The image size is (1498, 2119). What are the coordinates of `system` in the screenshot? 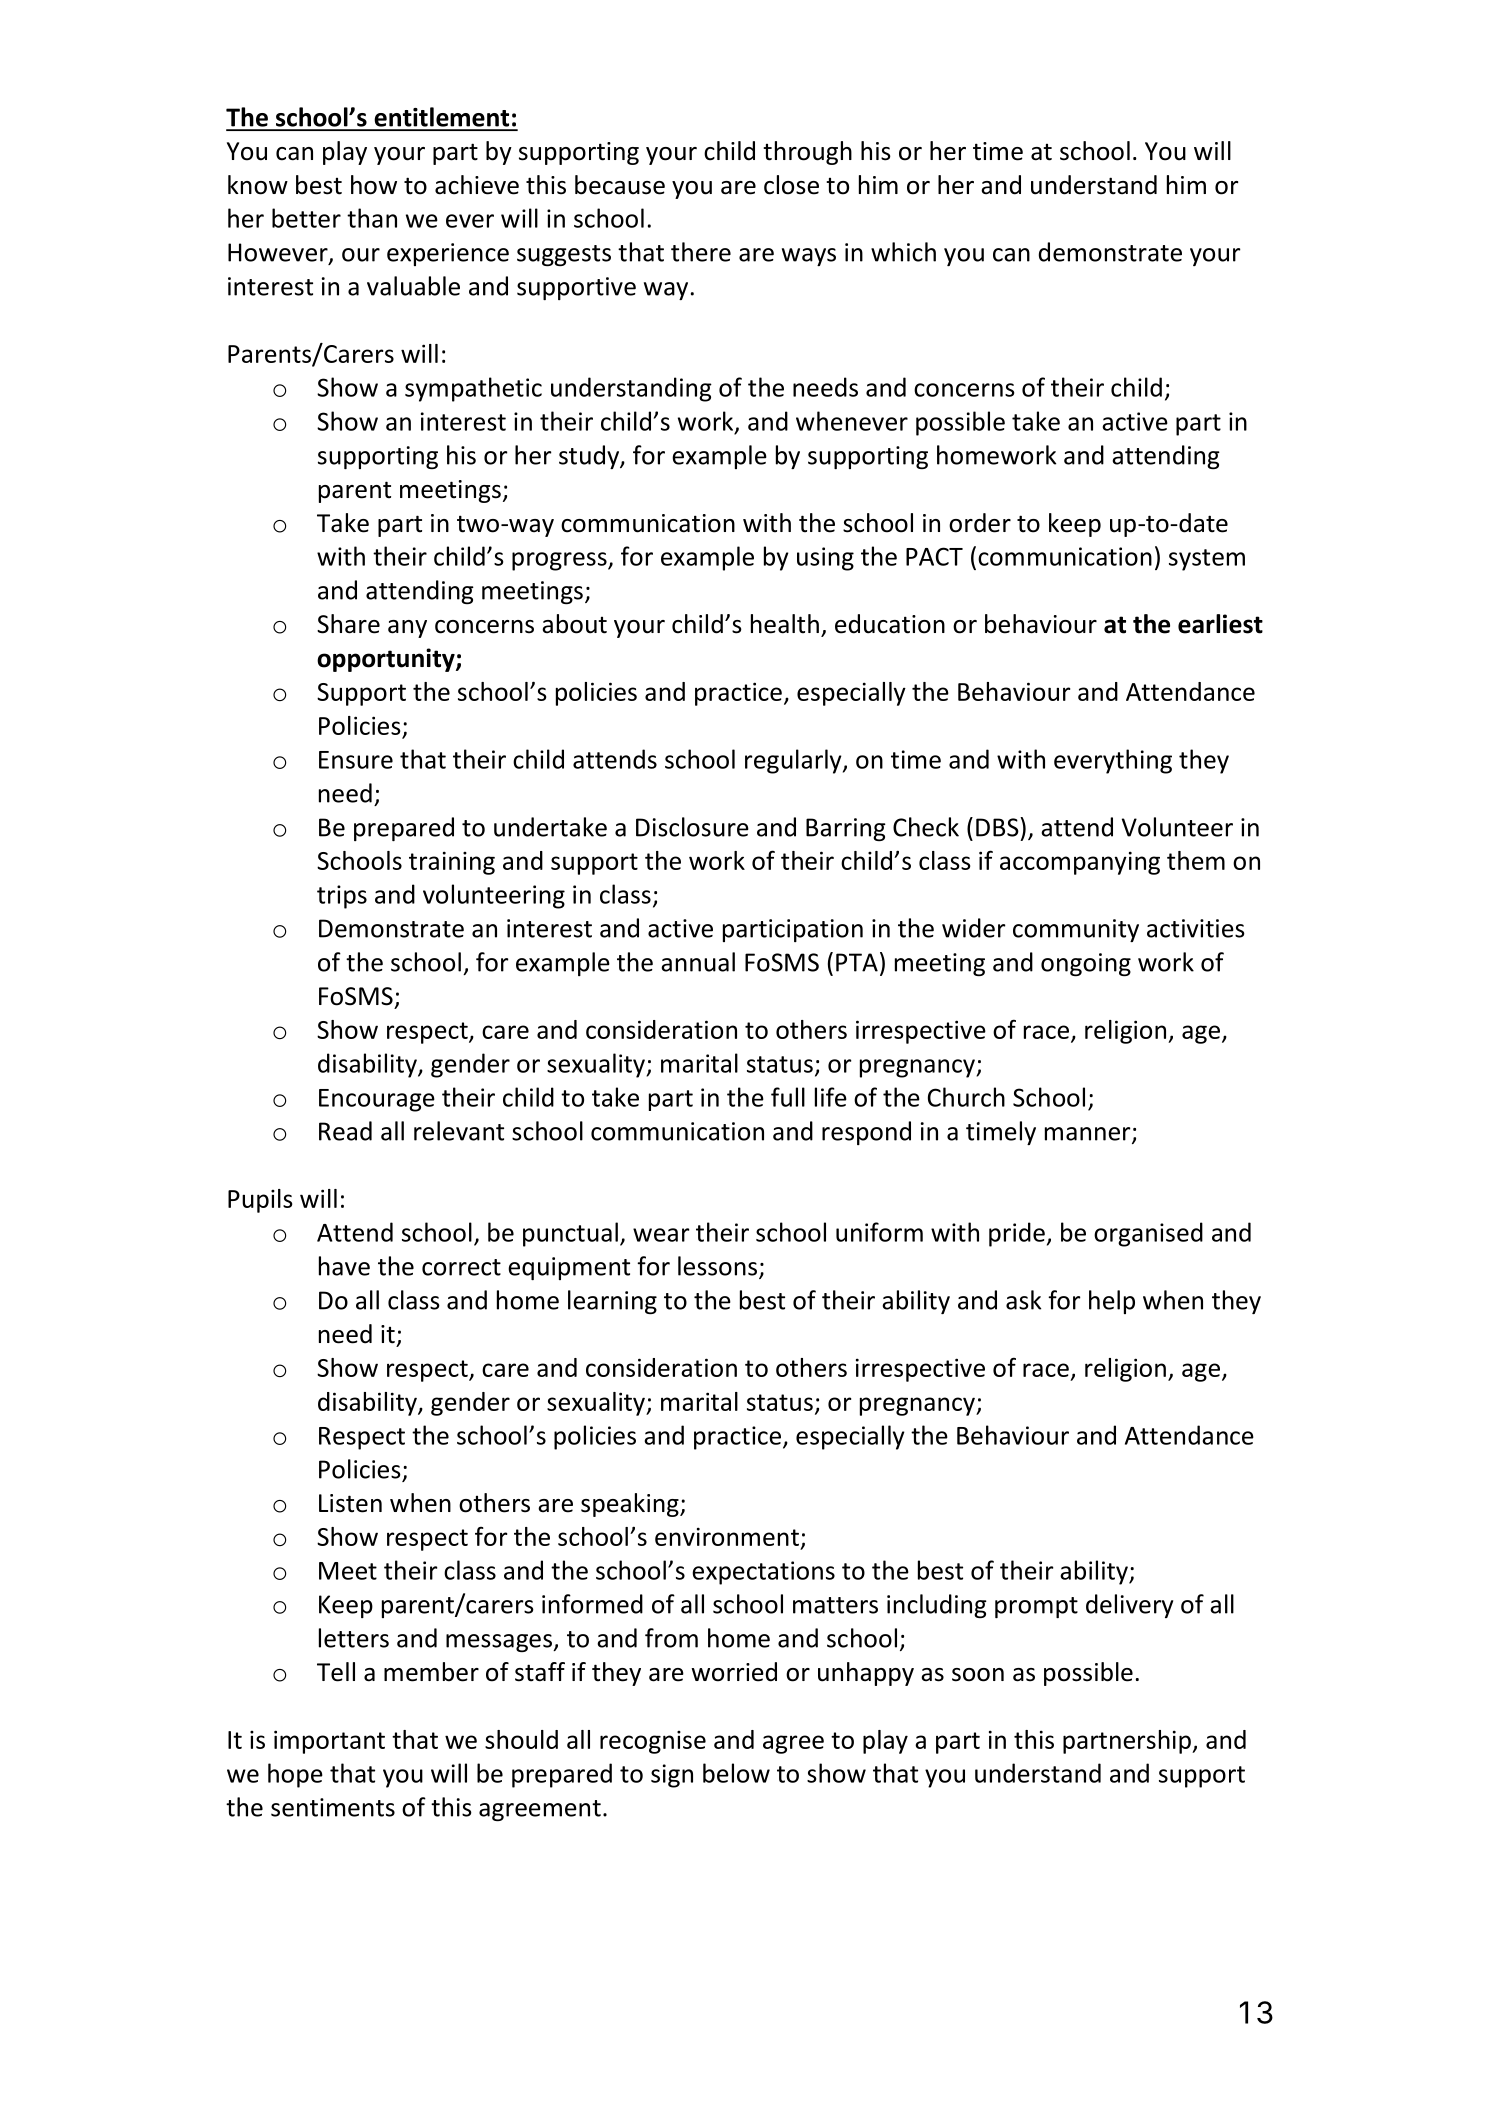 It's located at (1207, 560).
